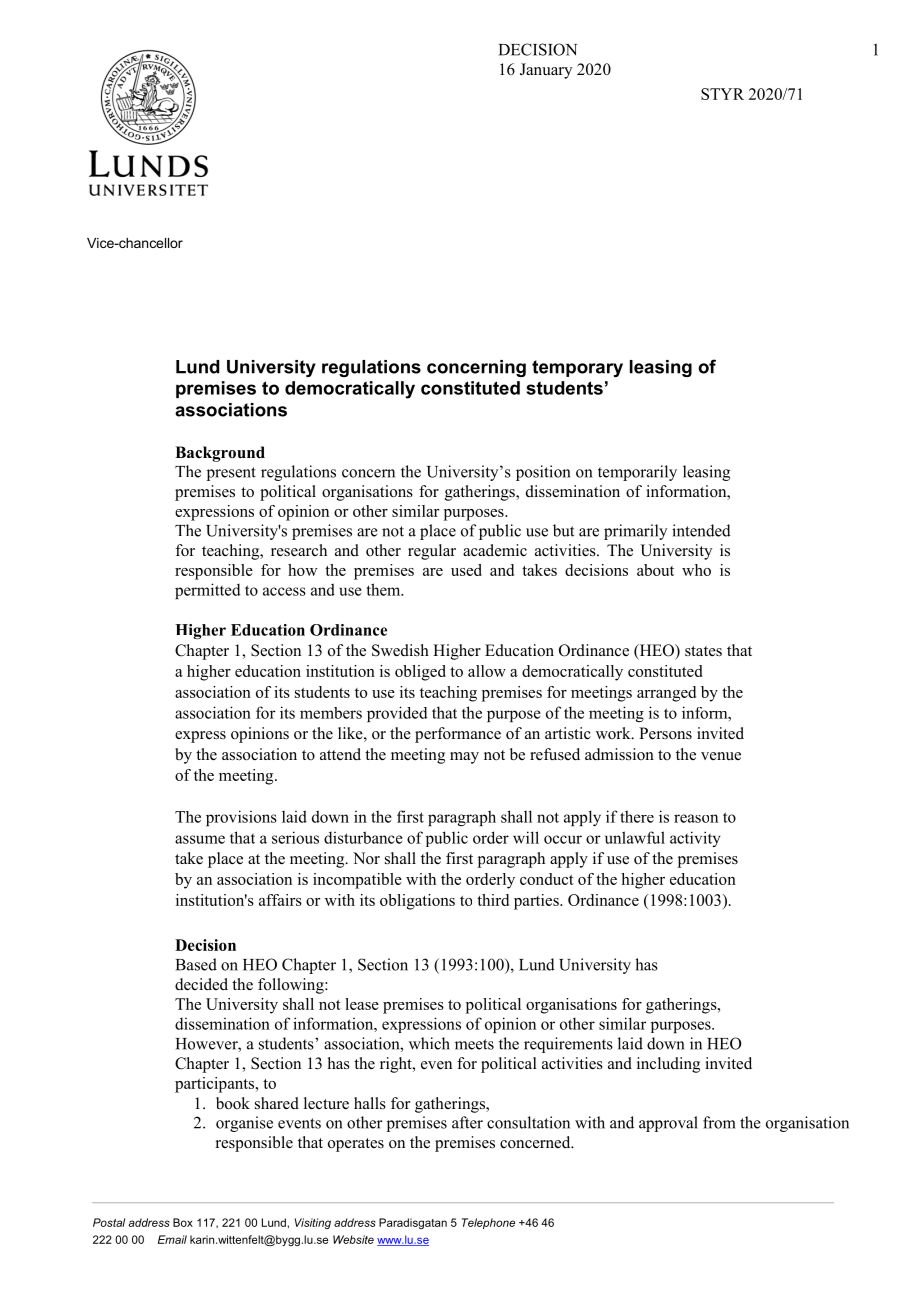  I want to click on approval, so click(668, 1124).
